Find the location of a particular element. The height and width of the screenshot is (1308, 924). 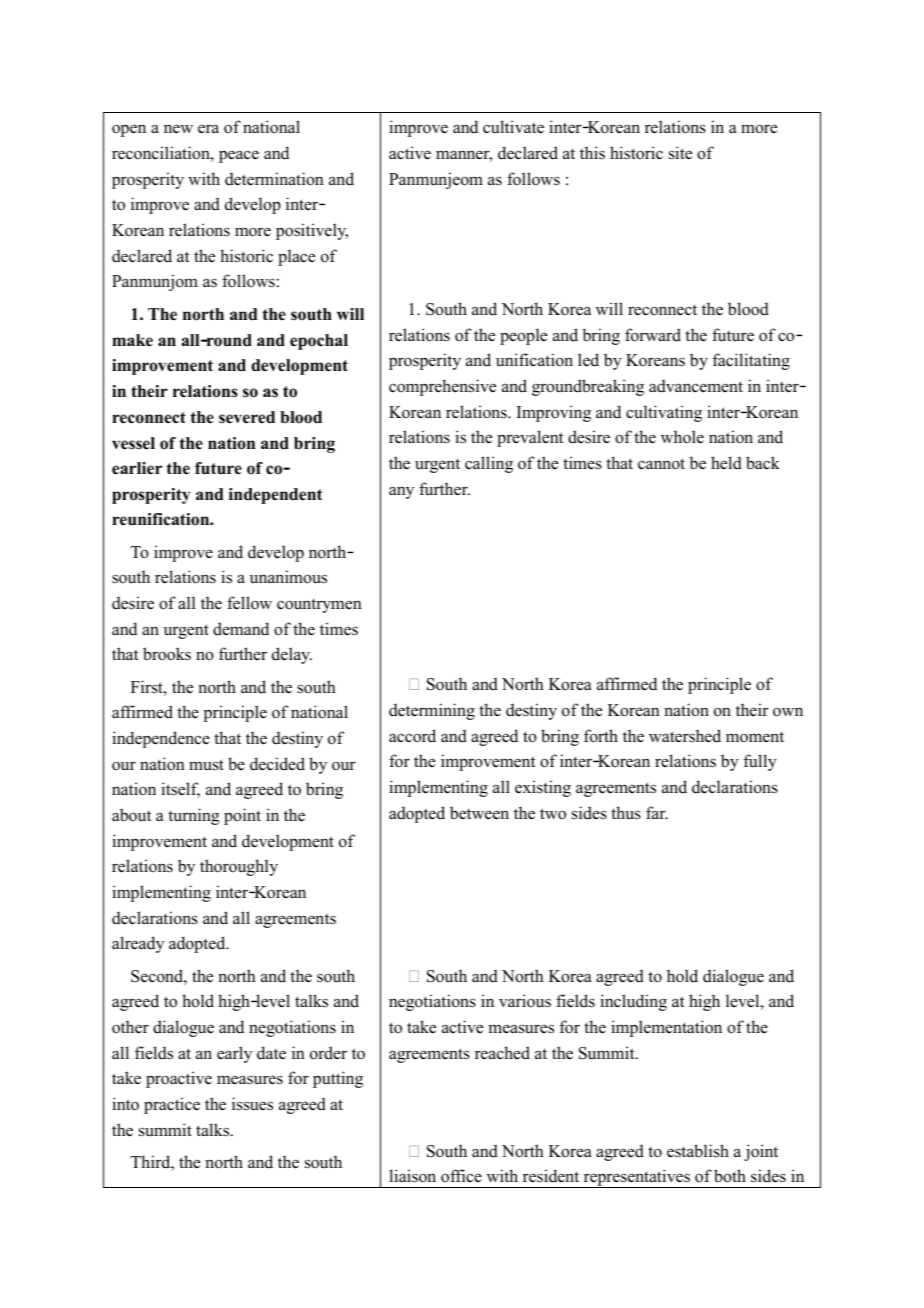

site is located at coordinates (680, 153).
